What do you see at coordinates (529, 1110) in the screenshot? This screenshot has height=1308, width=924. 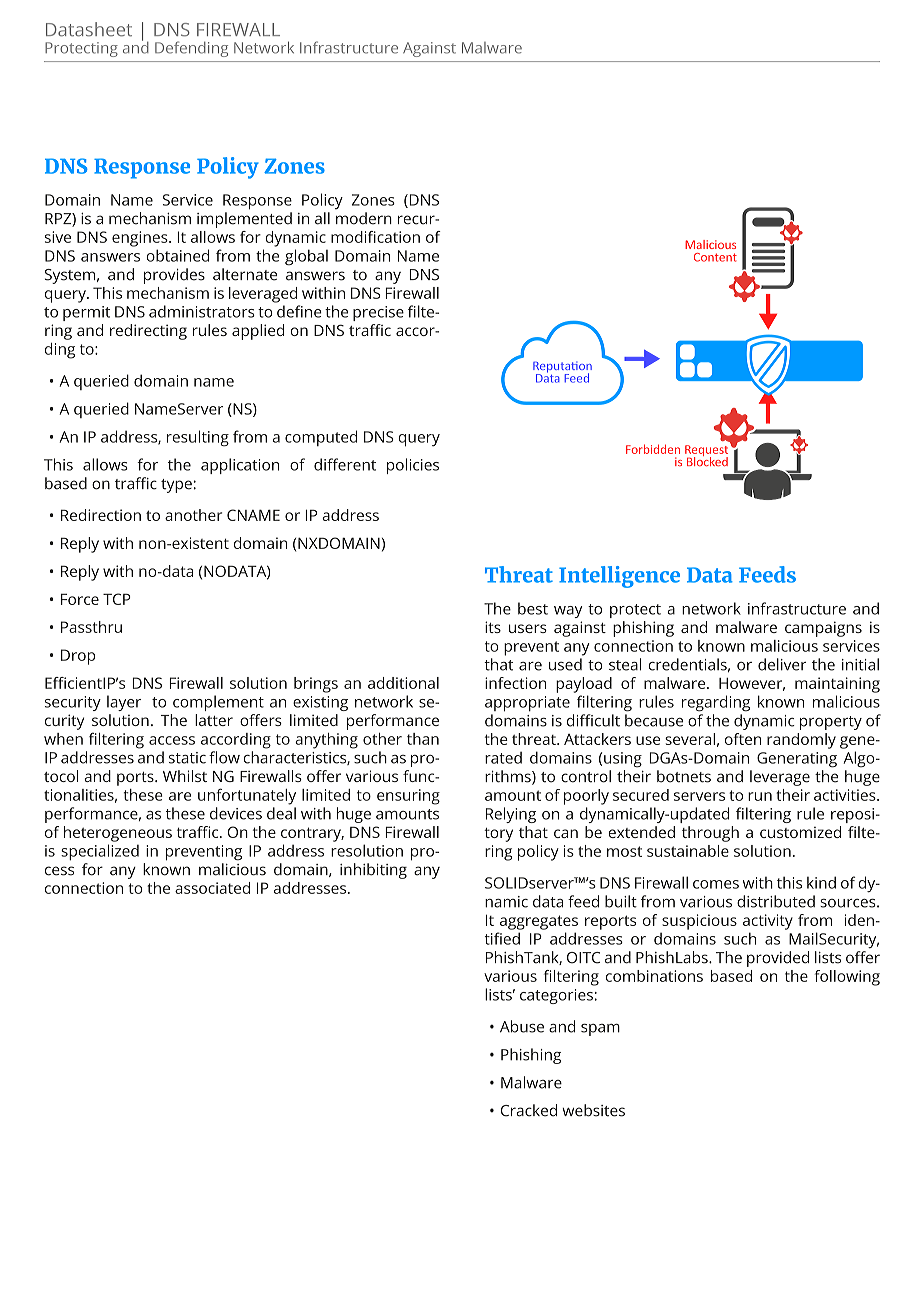 I see `Cracked` at bounding box center [529, 1110].
